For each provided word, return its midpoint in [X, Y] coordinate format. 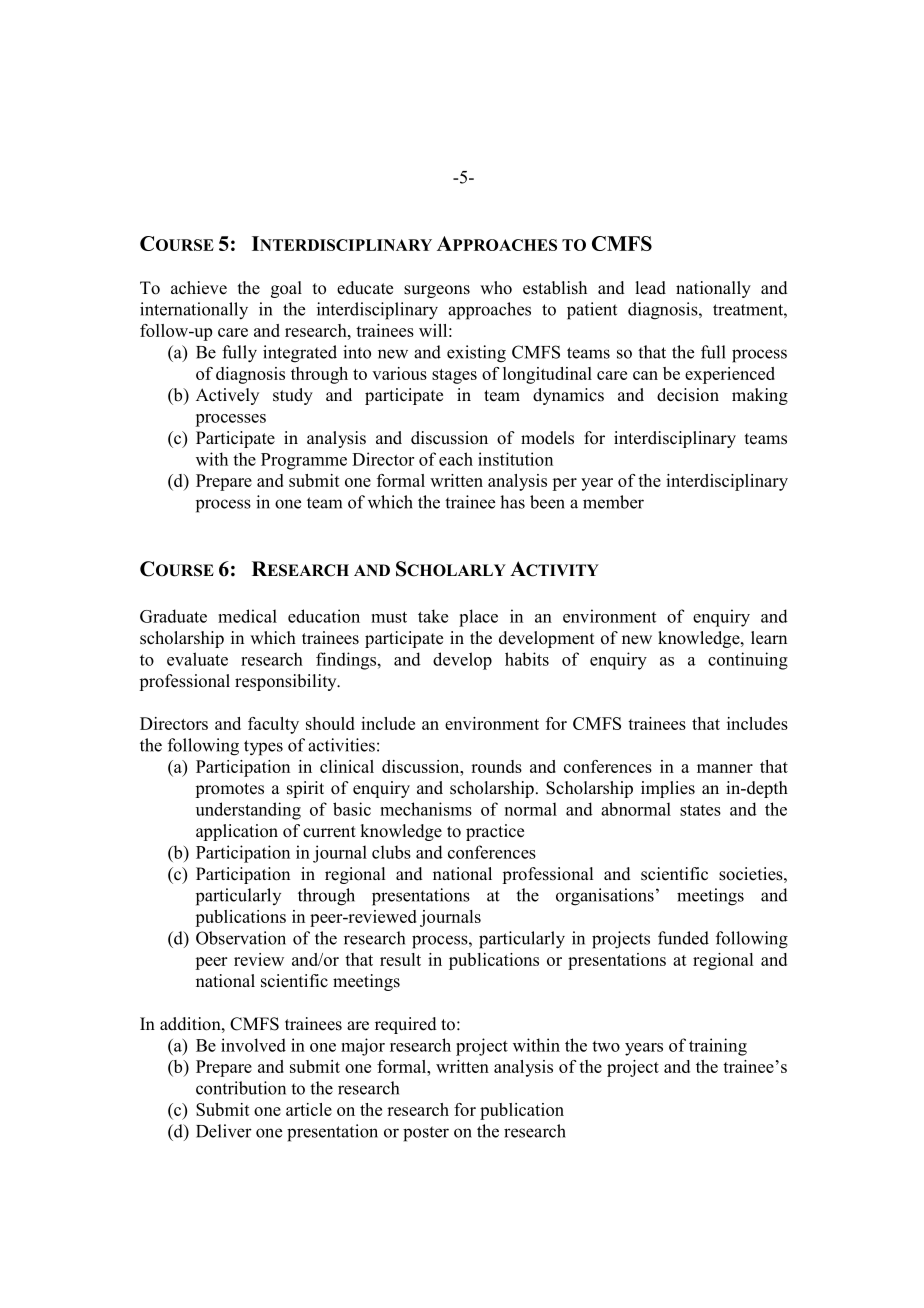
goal [286, 289]
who [496, 288]
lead [650, 288]
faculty [273, 725]
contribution [241, 1088]
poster [426, 1134]
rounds [496, 766]
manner [725, 768]
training [718, 1047]
